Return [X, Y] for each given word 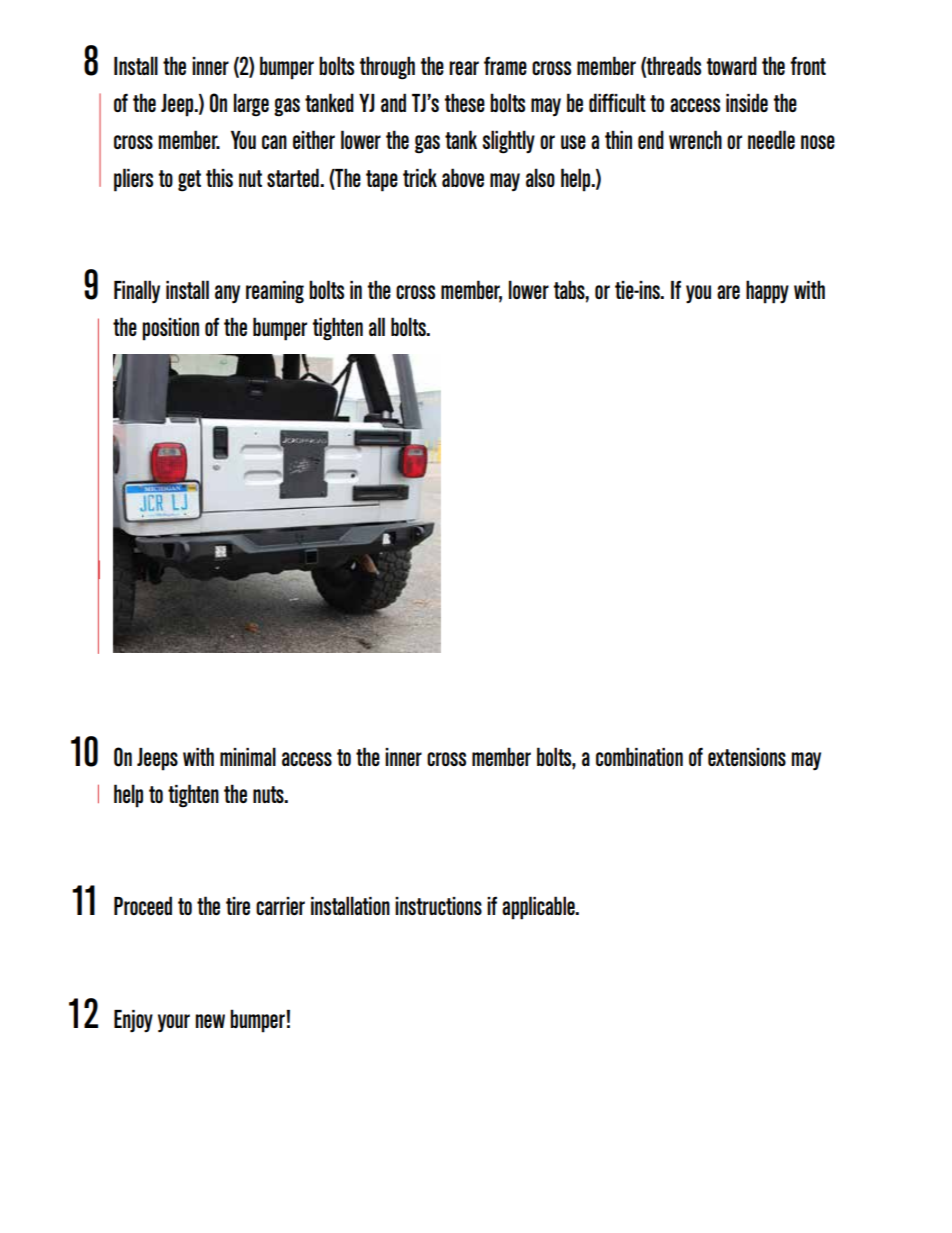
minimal [248, 756]
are [728, 292]
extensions [747, 757]
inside [747, 102]
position [170, 329]
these [465, 102]
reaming [275, 292]
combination [639, 756]
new [210, 1021]
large [251, 105]
